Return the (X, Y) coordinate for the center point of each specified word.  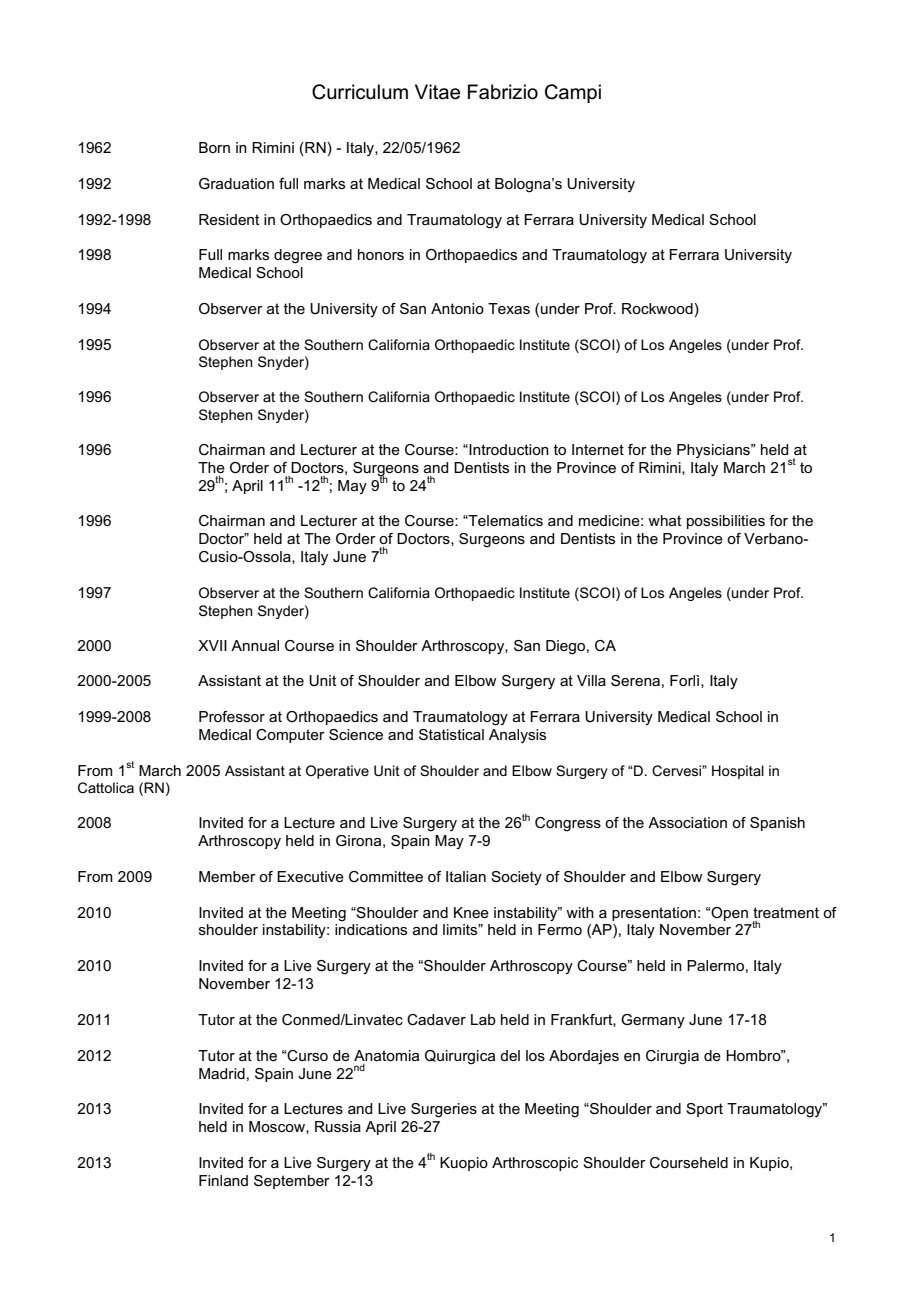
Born (214, 147)
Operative (337, 772)
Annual (255, 645)
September (292, 1182)
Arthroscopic (535, 1164)
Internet (598, 449)
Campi (573, 93)
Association (687, 822)
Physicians (715, 451)
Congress (568, 824)
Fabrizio (503, 92)
